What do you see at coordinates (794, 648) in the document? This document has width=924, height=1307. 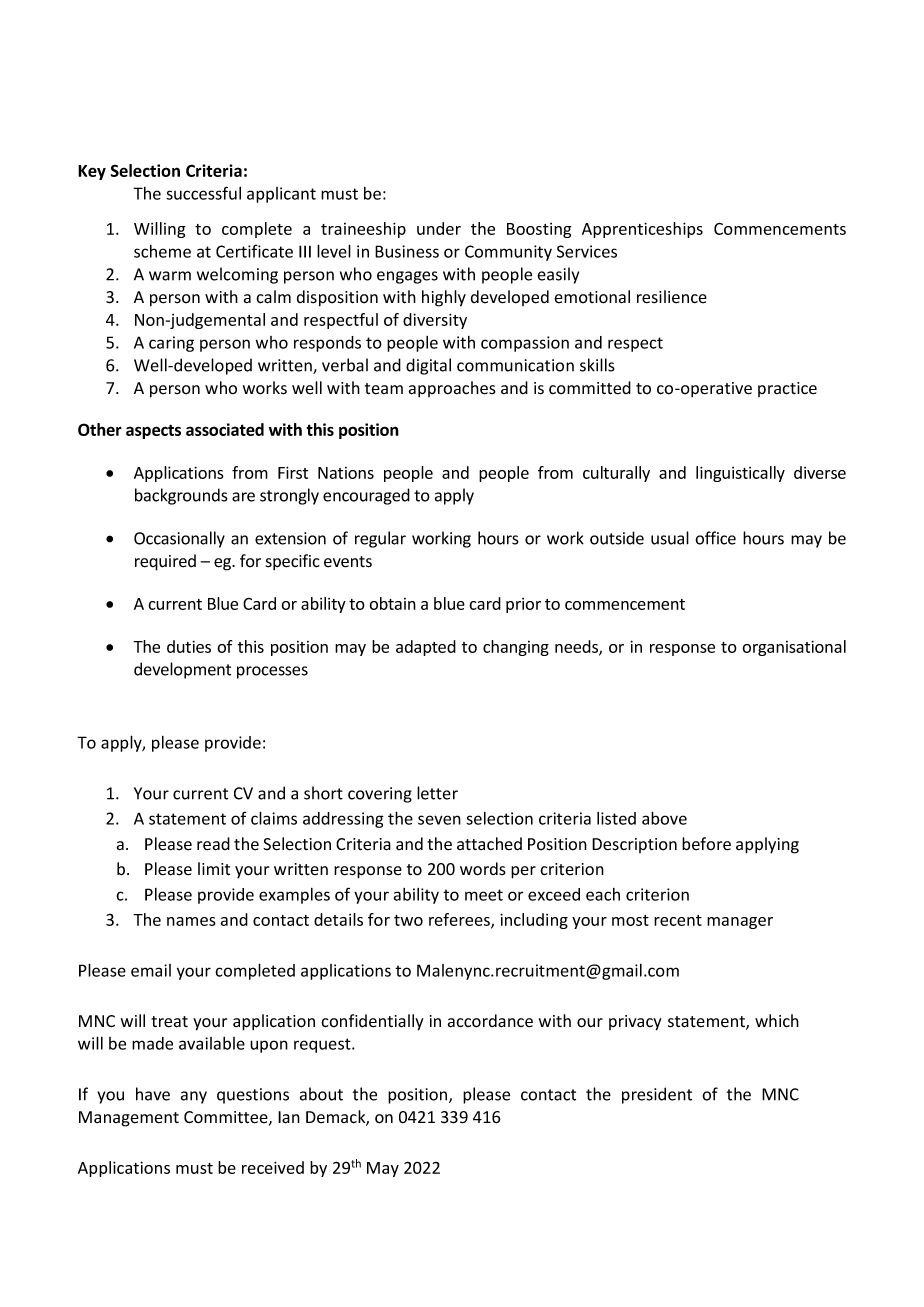 I see `organisational` at bounding box center [794, 648].
